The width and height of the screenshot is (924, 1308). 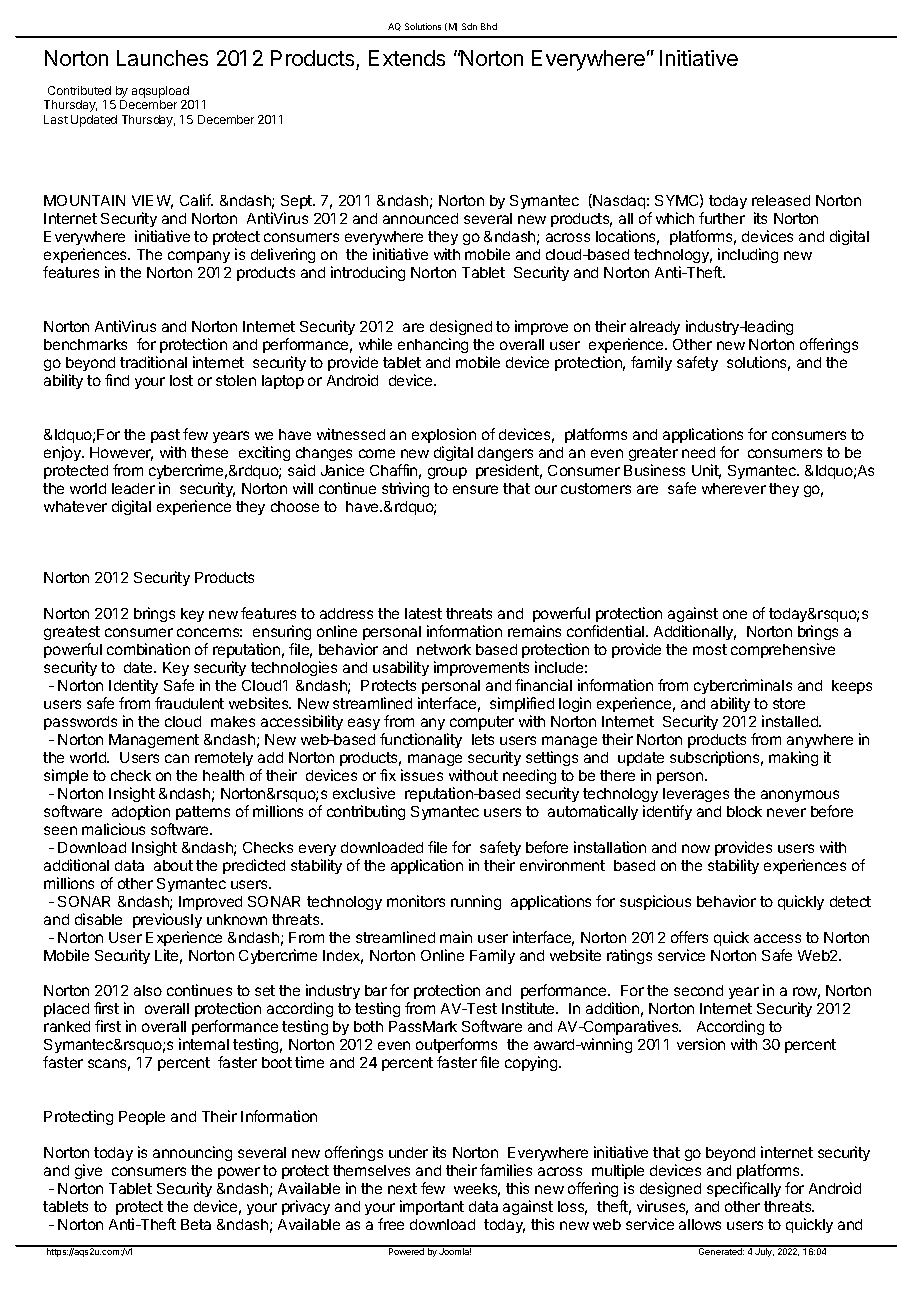 I want to click on issues, so click(x=422, y=775).
